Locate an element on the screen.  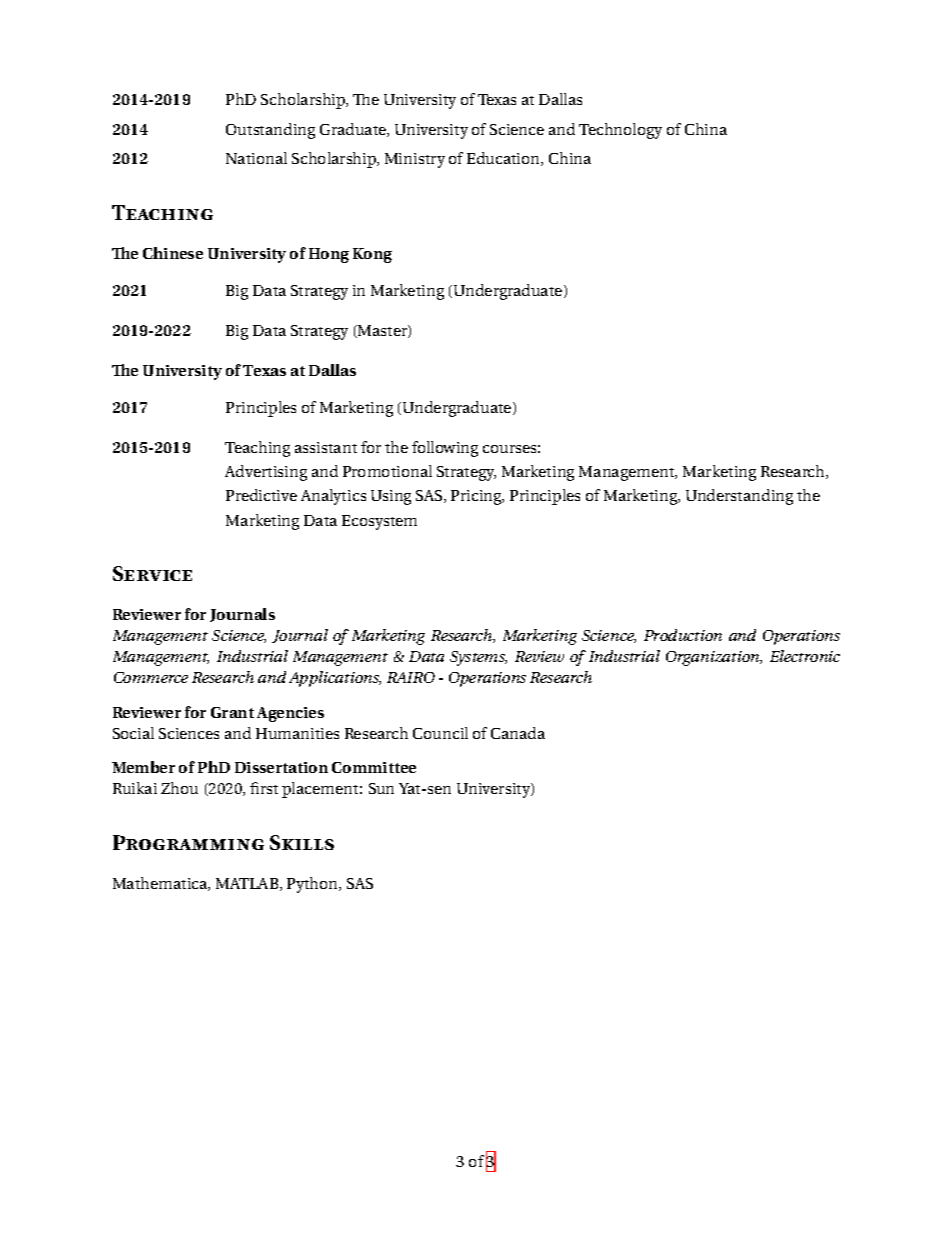
National is located at coordinates (256, 158).
